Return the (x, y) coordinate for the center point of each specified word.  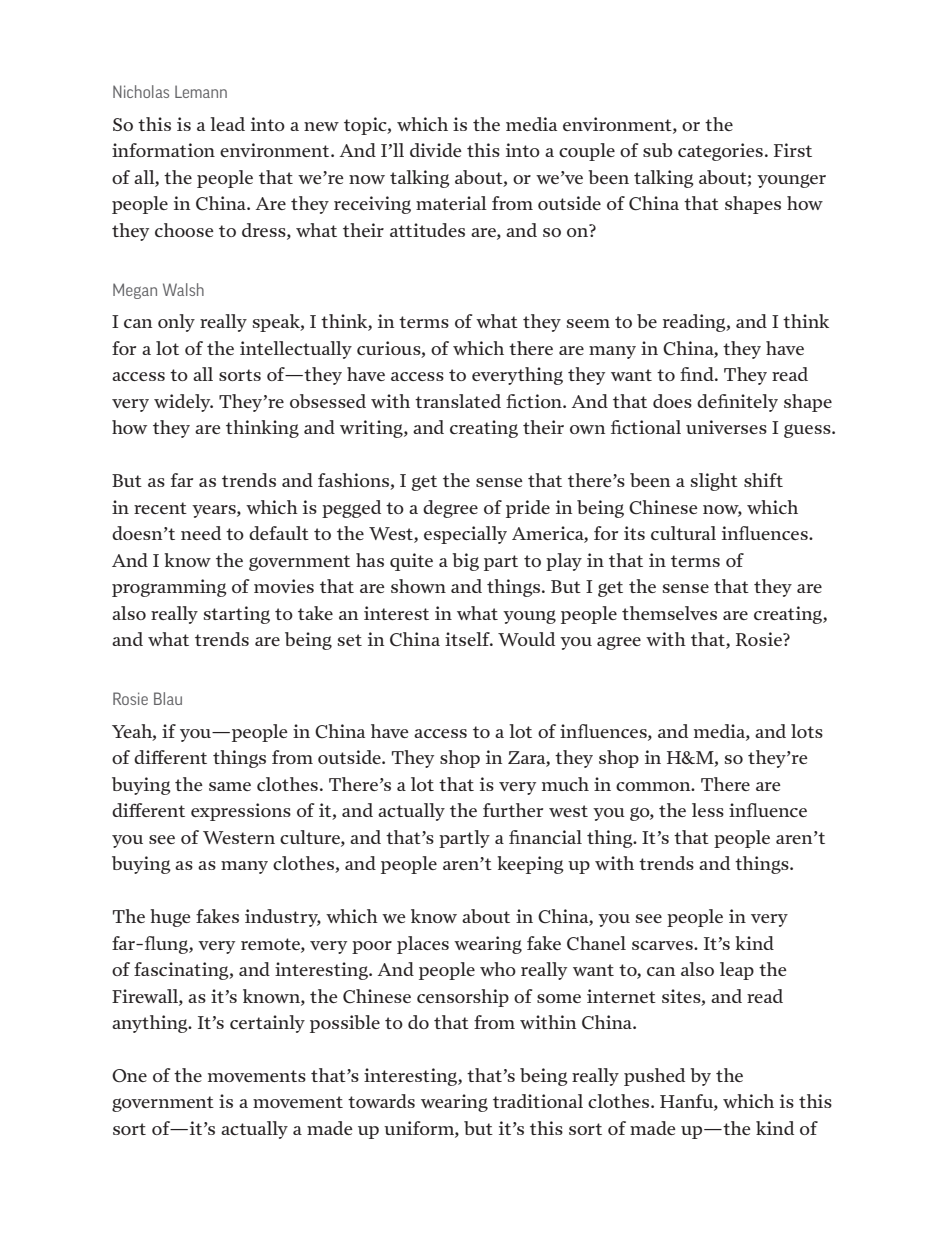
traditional (538, 1101)
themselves (669, 613)
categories (720, 152)
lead (227, 124)
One (129, 1075)
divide (436, 150)
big (465, 562)
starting (237, 615)
